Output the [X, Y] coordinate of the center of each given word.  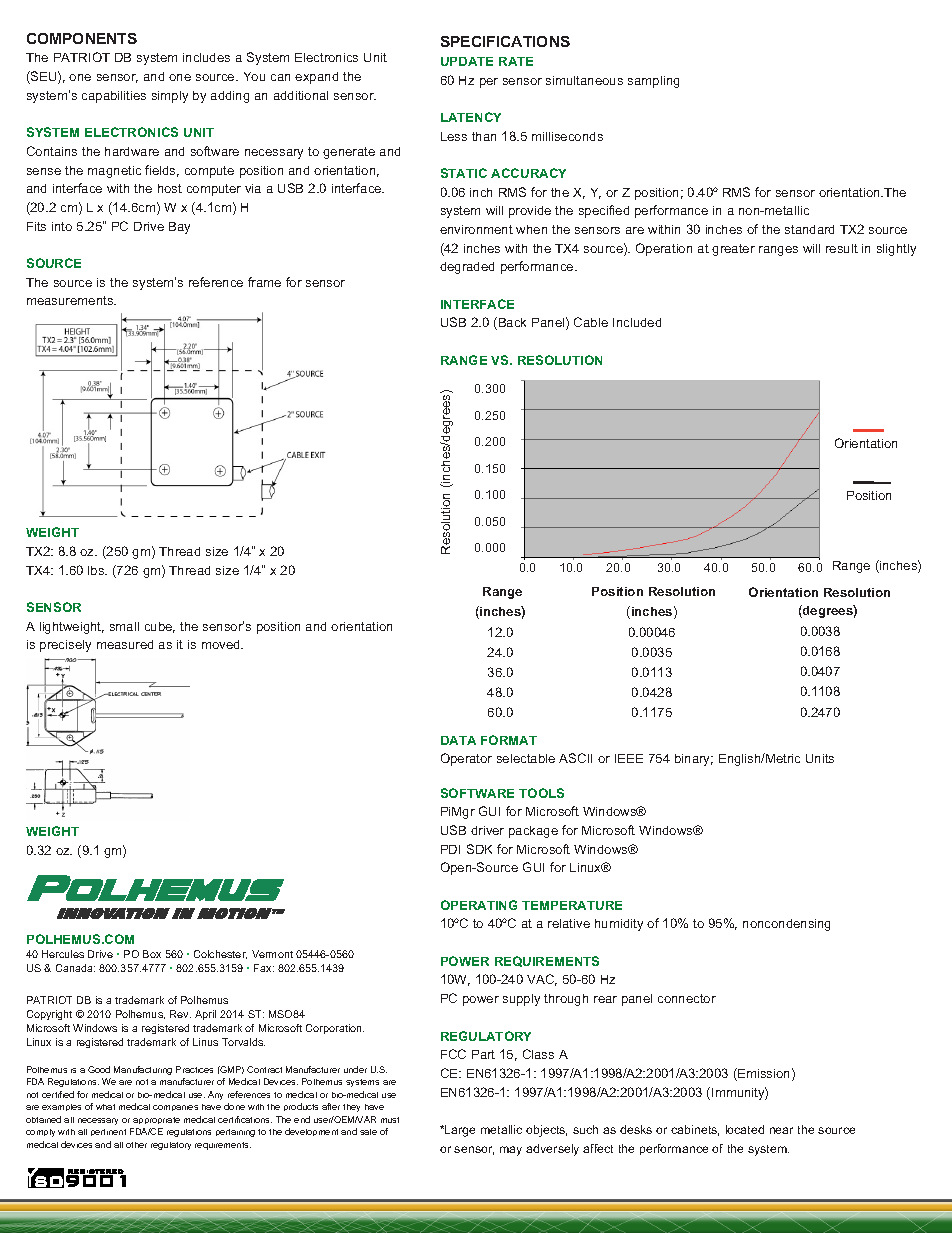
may [511, 1151]
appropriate [156, 1120]
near [781, 1130]
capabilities [114, 97]
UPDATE [467, 61]
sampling [653, 82]
